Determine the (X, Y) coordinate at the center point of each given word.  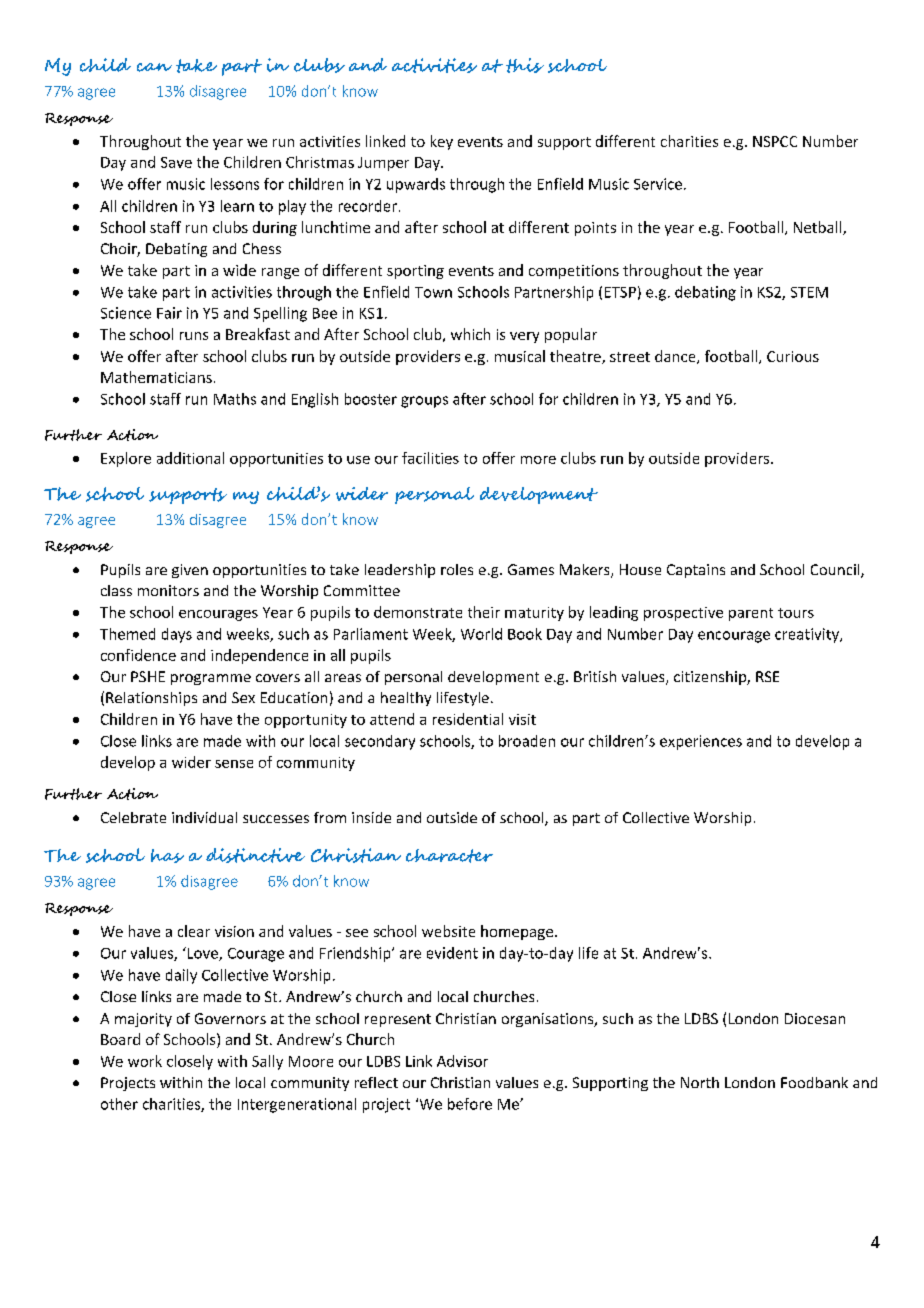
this (525, 65)
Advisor (462, 1061)
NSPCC (775, 141)
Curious (793, 356)
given (190, 571)
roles (457, 569)
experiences (701, 742)
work (145, 1061)
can (154, 67)
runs (194, 336)
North (700, 1082)
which (470, 334)
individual (204, 817)
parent (751, 614)
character (449, 856)
